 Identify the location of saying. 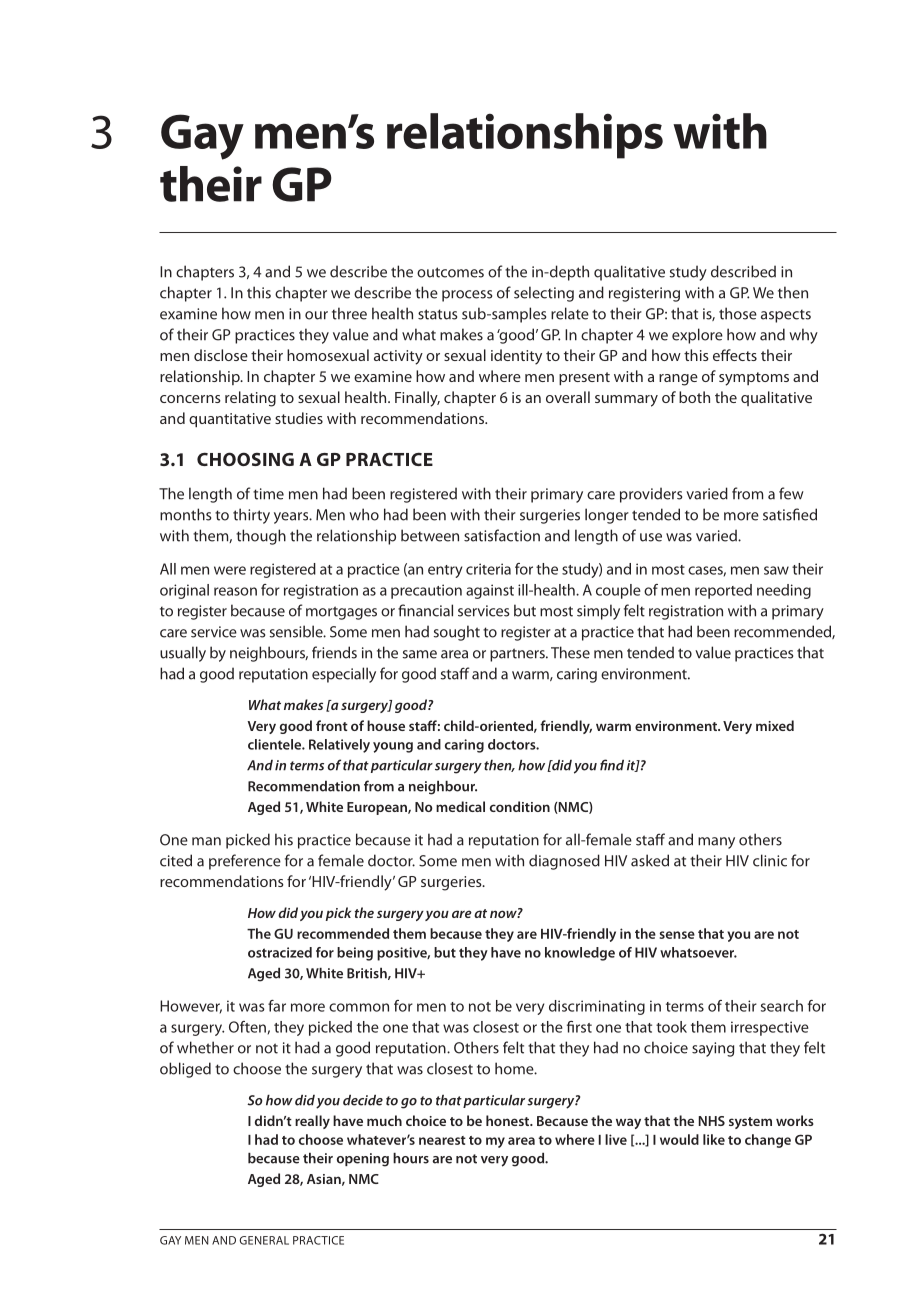
(713, 1049).
